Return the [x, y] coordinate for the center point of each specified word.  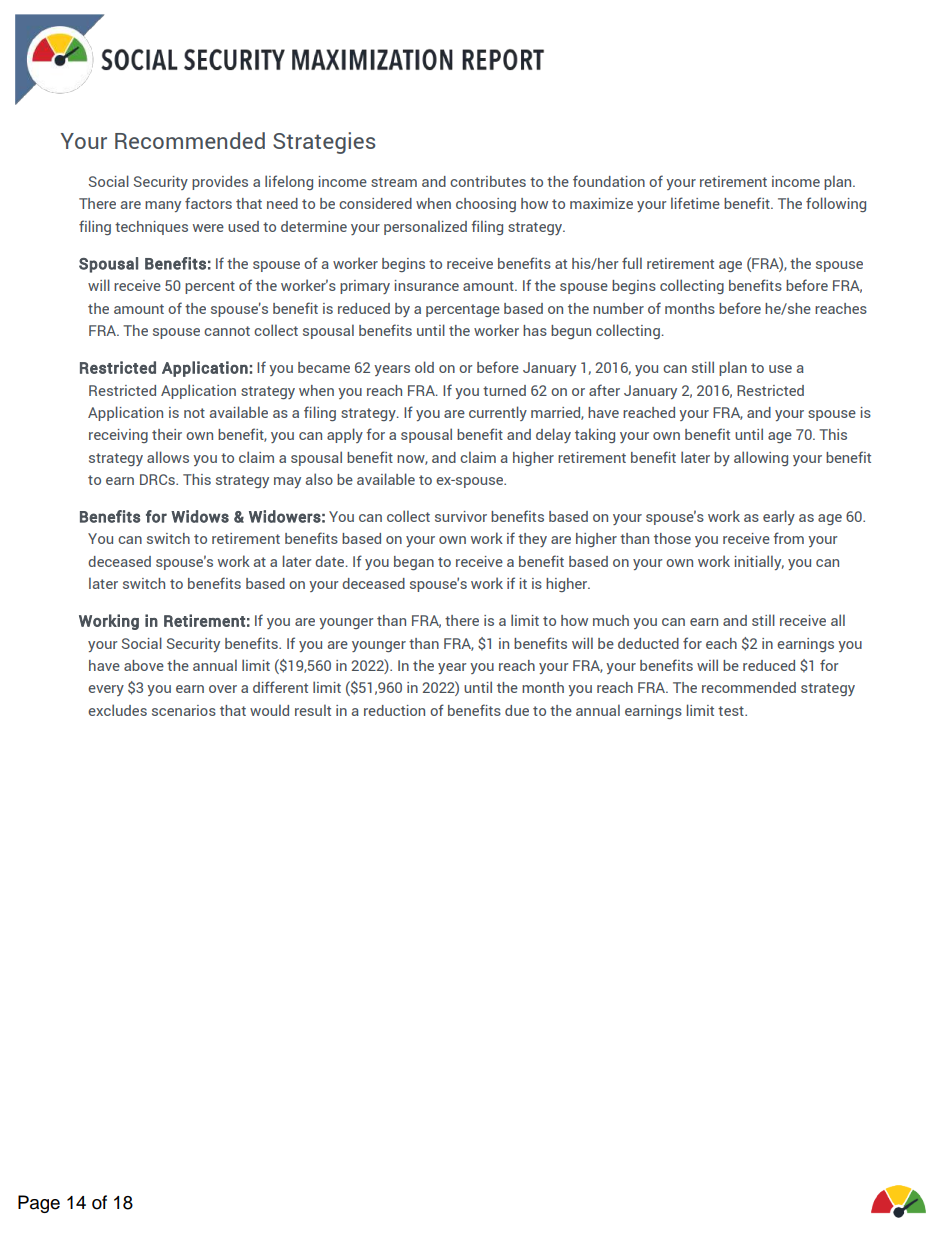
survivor [461, 516]
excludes [117, 710]
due [517, 710]
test [732, 711]
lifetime [695, 203]
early [779, 517]
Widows [200, 516]
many [163, 206]
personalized [425, 227]
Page [39, 1204]
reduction [394, 710]
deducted [648, 643]
